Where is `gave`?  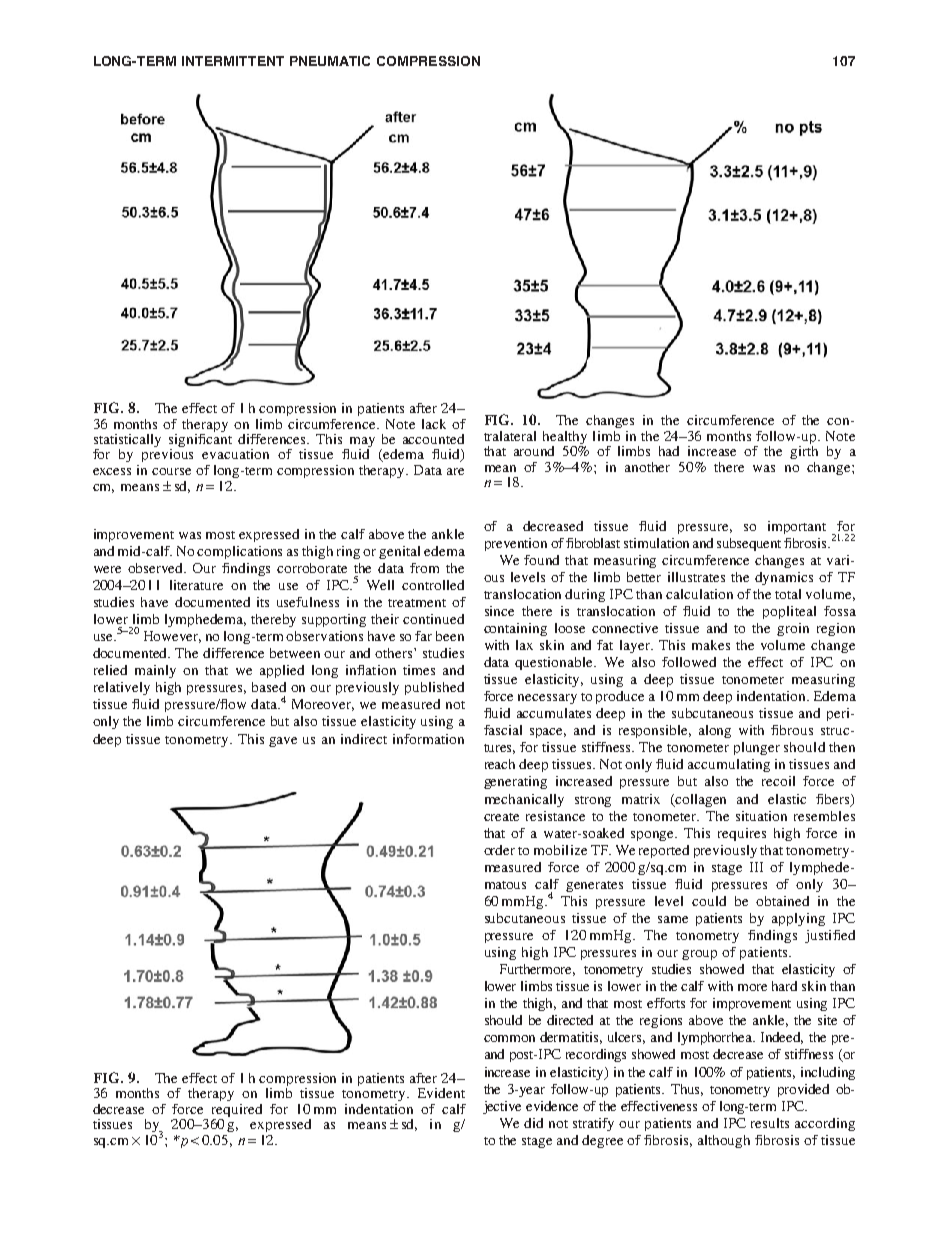 gave is located at coordinates (283, 742).
